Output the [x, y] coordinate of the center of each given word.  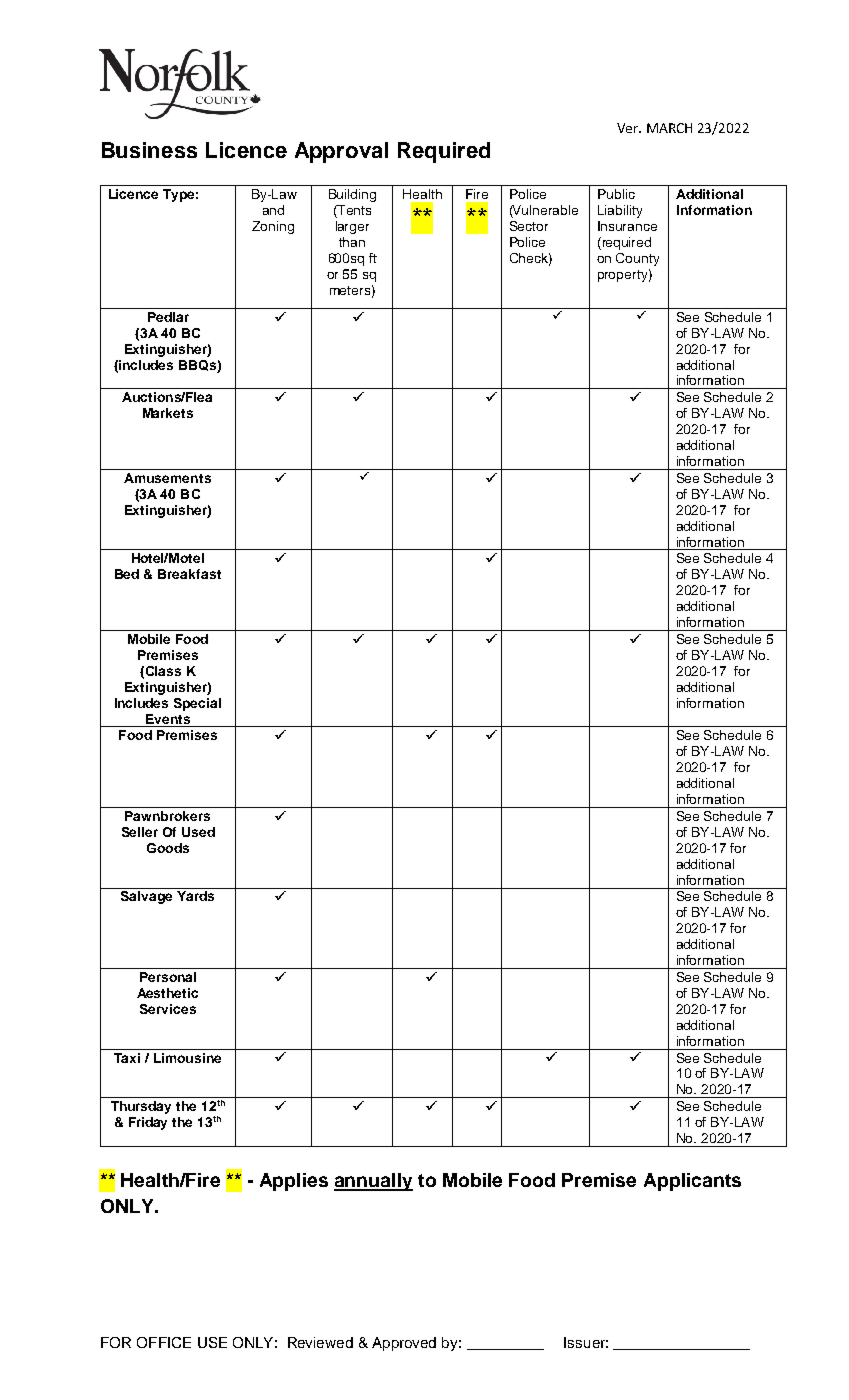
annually [373, 1182]
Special [197, 704]
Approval [341, 152]
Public [616, 194]
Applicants [692, 1182]
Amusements [167, 478]
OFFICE [164, 1342]
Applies [294, 1182]
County [637, 259]
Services [168, 1009]
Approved [404, 1344]
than [352, 242]
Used [198, 832]
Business [149, 150]
